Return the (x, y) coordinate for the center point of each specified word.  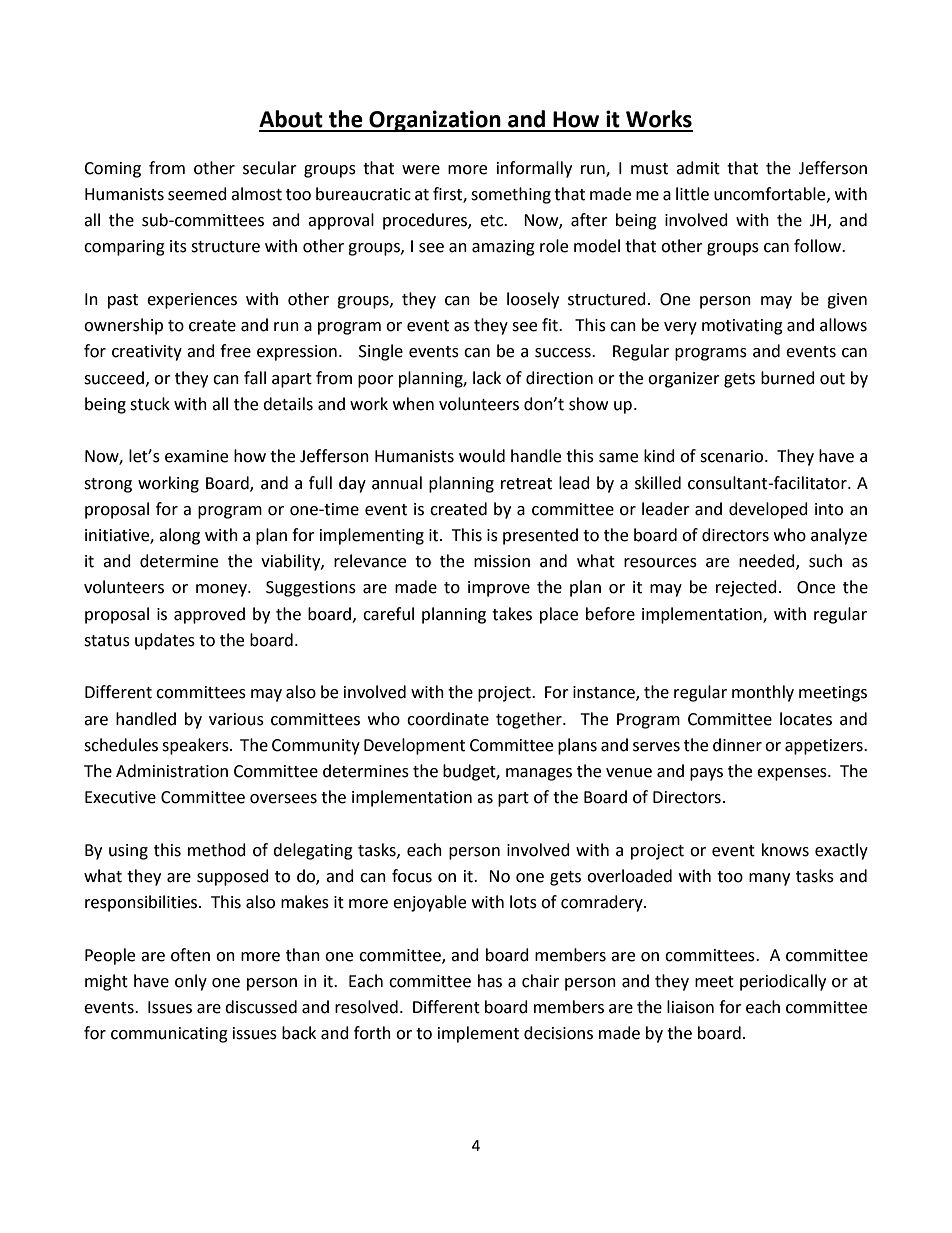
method (217, 850)
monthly (763, 693)
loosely (533, 300)
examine (196, 456)
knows (785, 850)
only (191, 982)
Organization (435, 121)
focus (412, 876)
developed (768, 510)
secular (270, 168)
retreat (526, 484)
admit (698, 168)
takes (512, 614)
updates (165, 641)
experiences (192, 301)
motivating (742, 327)
